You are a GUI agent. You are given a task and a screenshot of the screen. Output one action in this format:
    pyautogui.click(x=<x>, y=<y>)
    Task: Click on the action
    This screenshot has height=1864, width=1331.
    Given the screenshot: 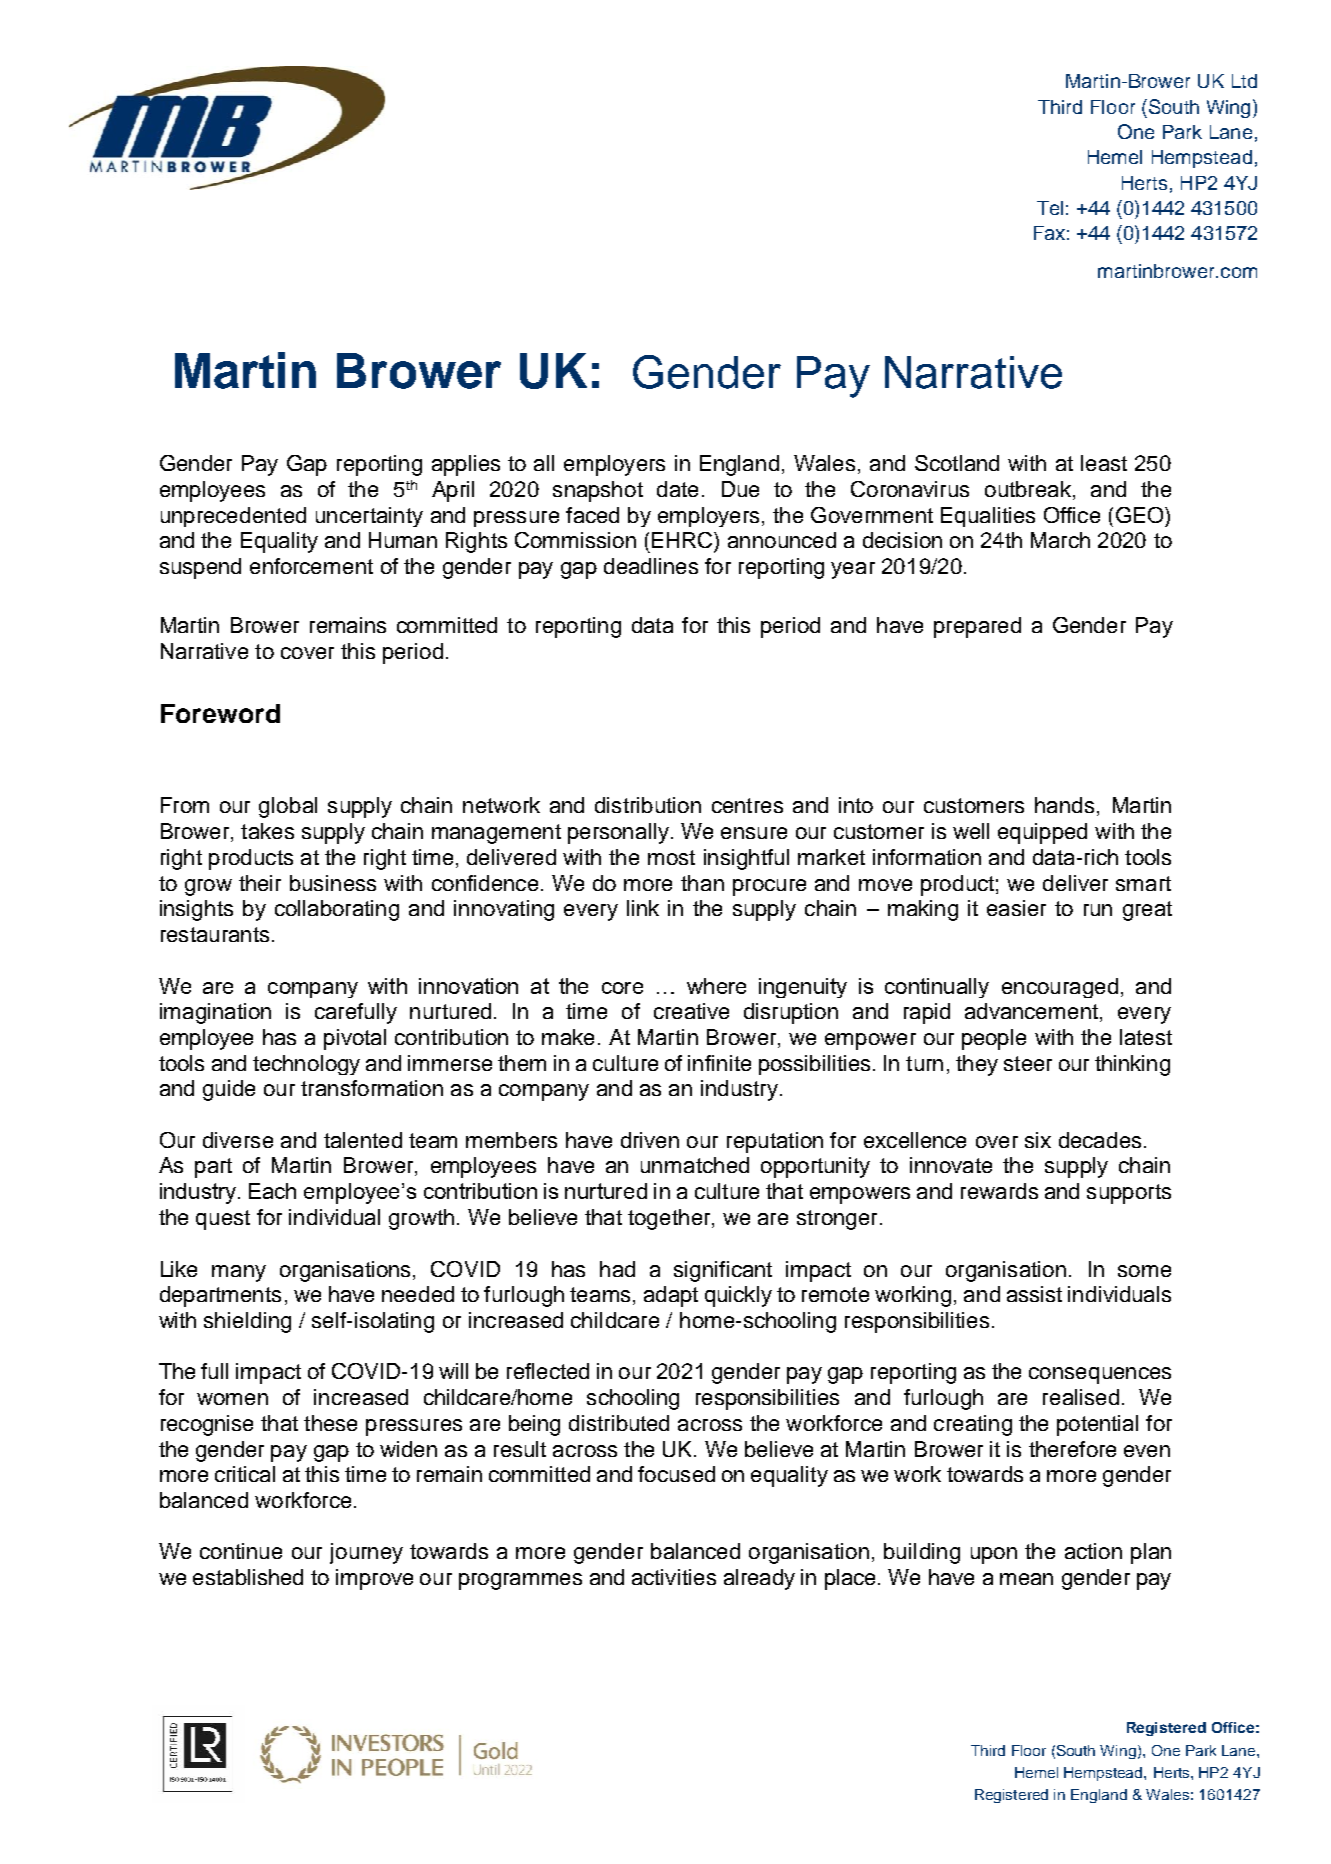 What is the action you would take?
    pyautogui.click(x=1093, y=1551)
